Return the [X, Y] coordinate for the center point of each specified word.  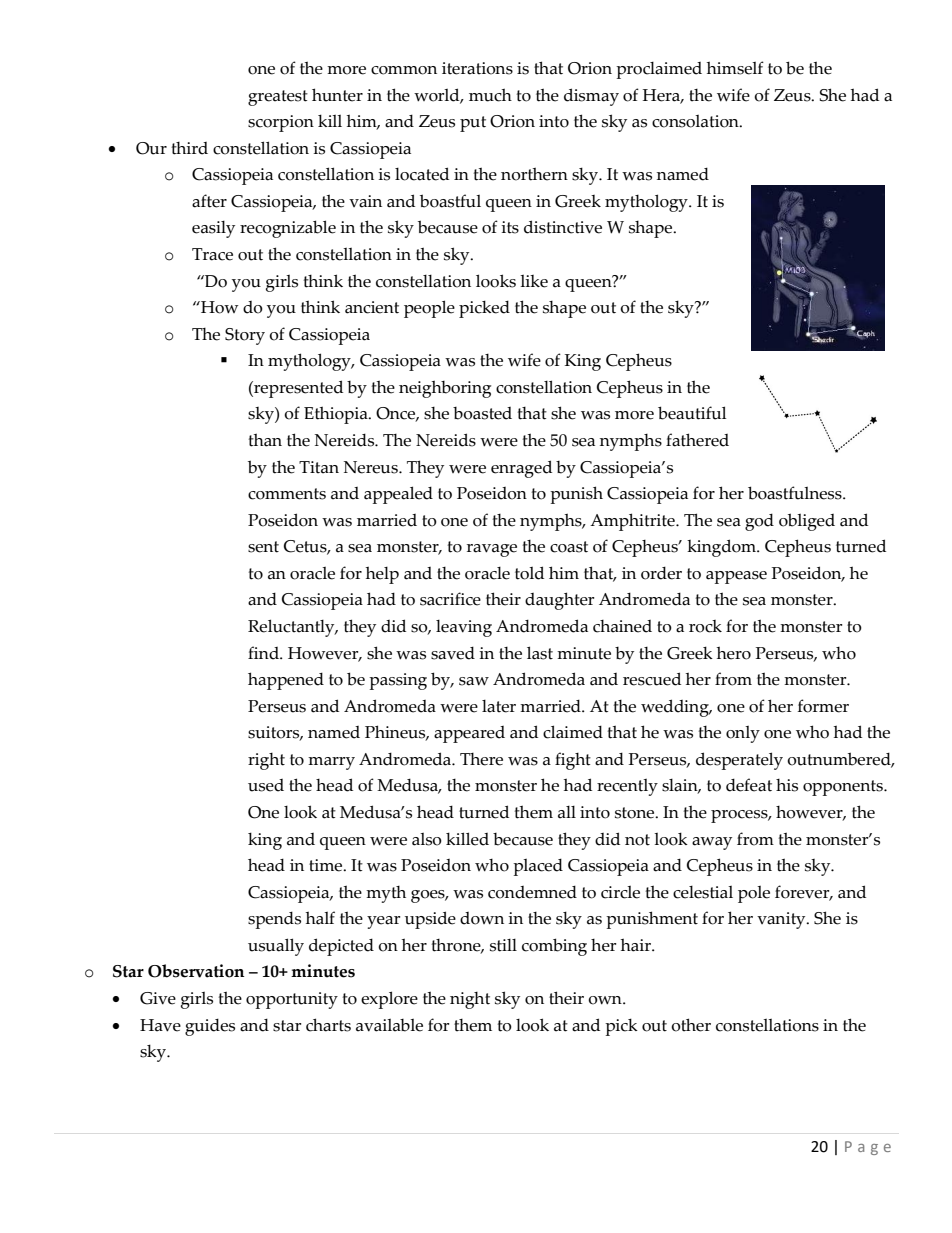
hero [734, 653]
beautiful [692, 413]
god [759, 522]
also [427, 839]
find [264, 653]
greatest [278, 98]
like [534, 281]
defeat [749, 785]
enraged [521, 469]
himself [735, 68]
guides [210, 1027]
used [266, 785]
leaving [464, 628]
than [265, 440]
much [490, 95]
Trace [212, 254]
